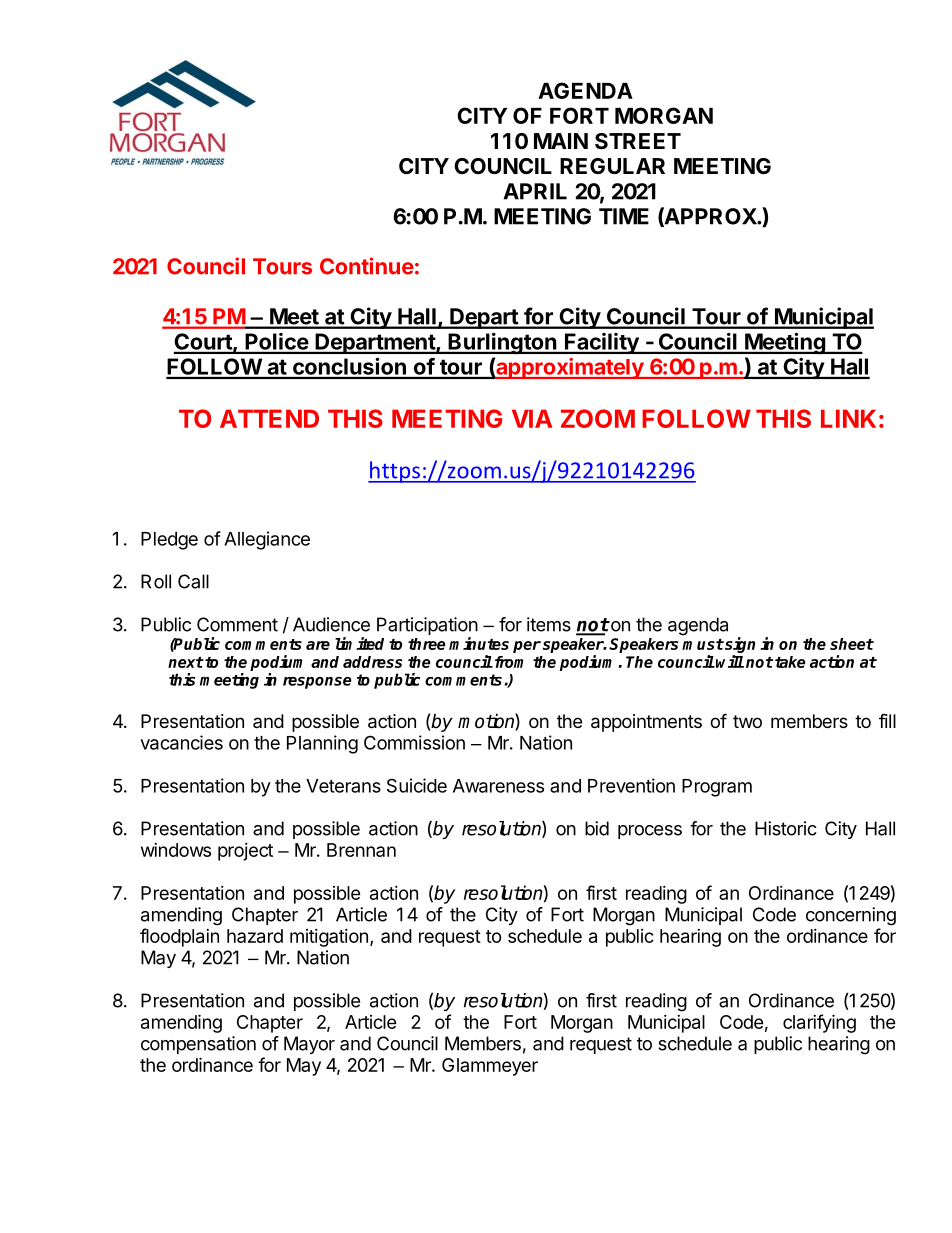 The image size is (952, 1233). What do you see at coordinates (819, 1023) in the screenshot?
I see `clarifying` at bounding box center [819, 1023].
